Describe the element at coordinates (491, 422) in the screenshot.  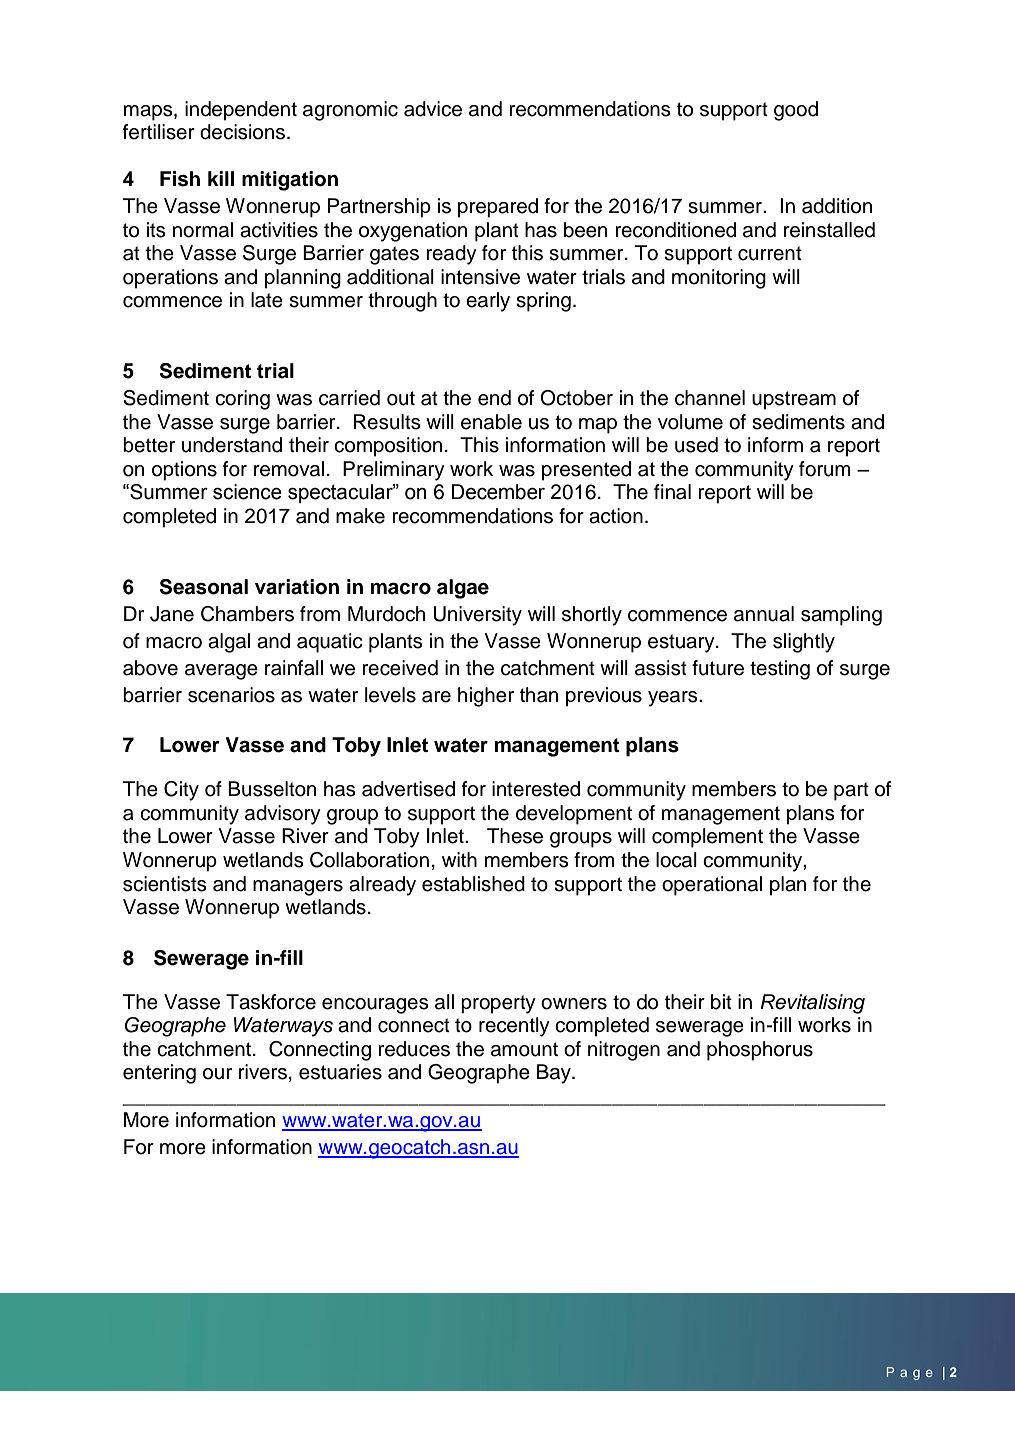
I see `enable` at that location.
